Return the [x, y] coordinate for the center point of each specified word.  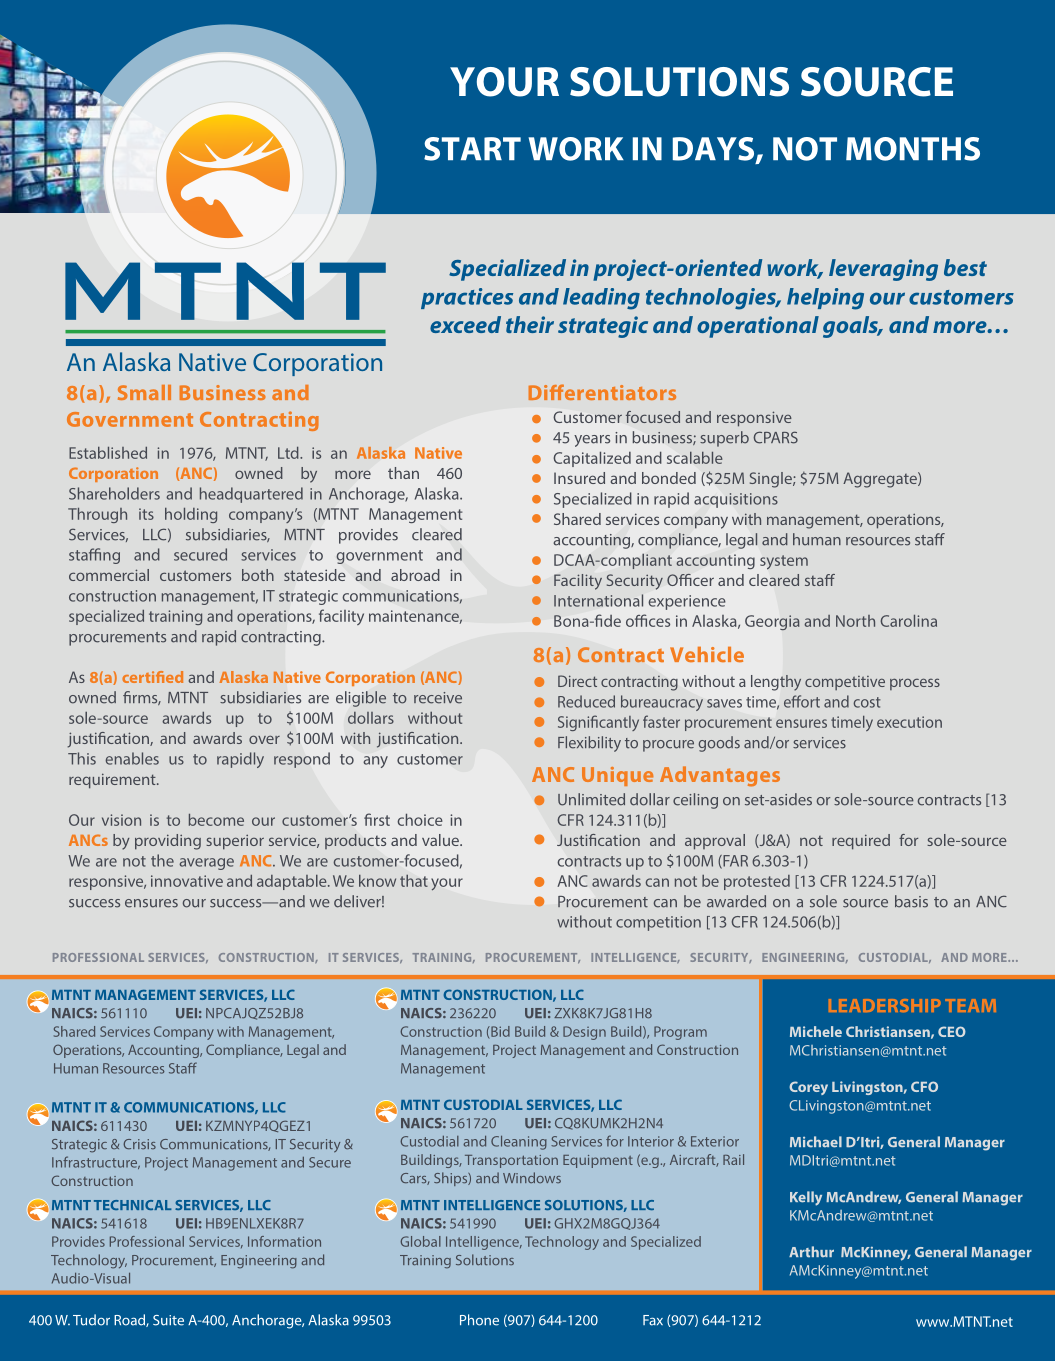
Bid [499, 1031]
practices [467, 298]
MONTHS [913, 149]
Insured [579, 478]
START [472, 149]
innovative [187, 881]
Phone [479, 1320]
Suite [168, 1320]
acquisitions [736, 500]
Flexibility [589, 744]
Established [108, 453]
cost [867, 702]
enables [132, 758]
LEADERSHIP [885, 1005]
